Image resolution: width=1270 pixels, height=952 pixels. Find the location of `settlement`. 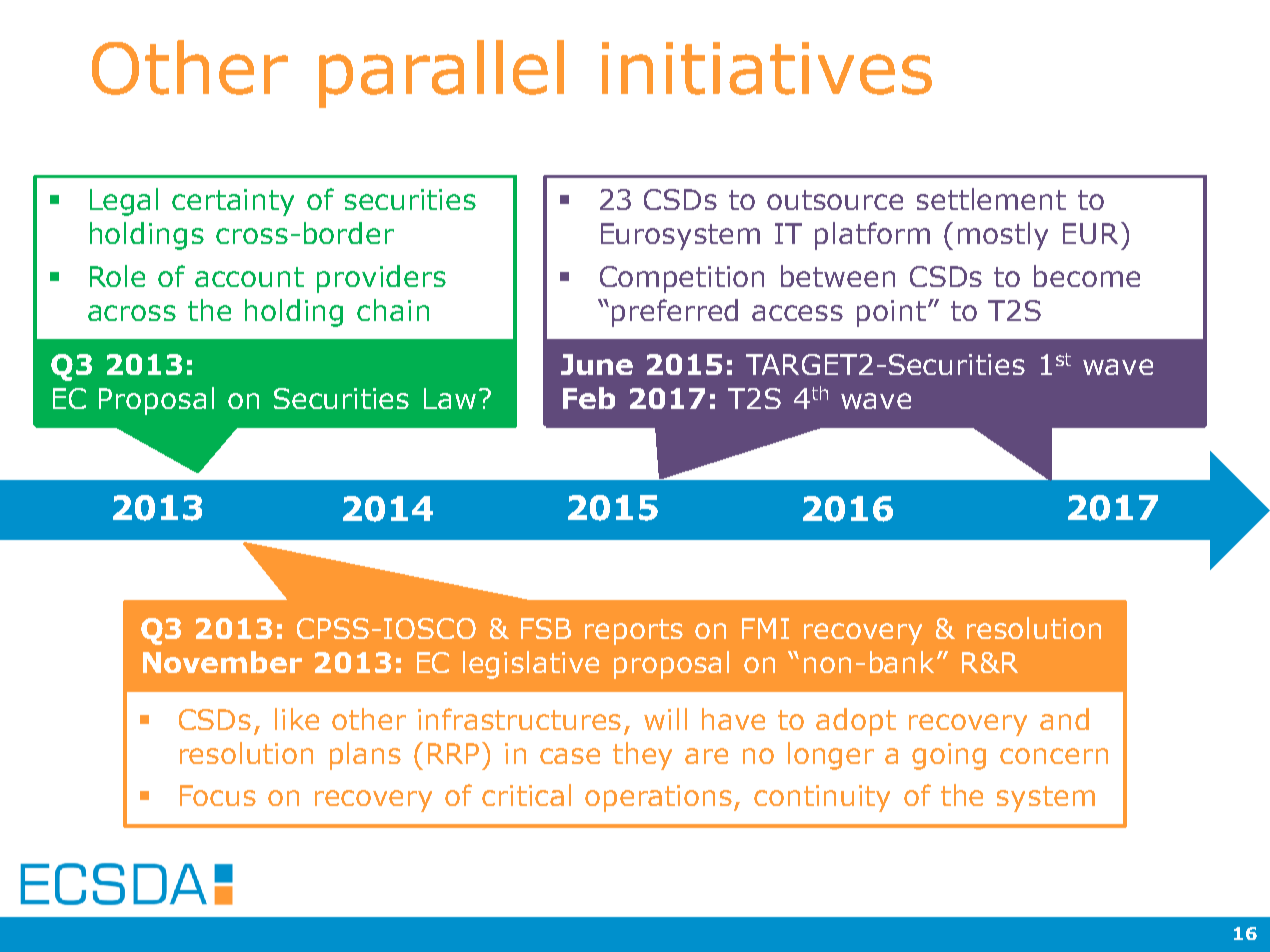

settlement is located at coordinates (991, 199).
